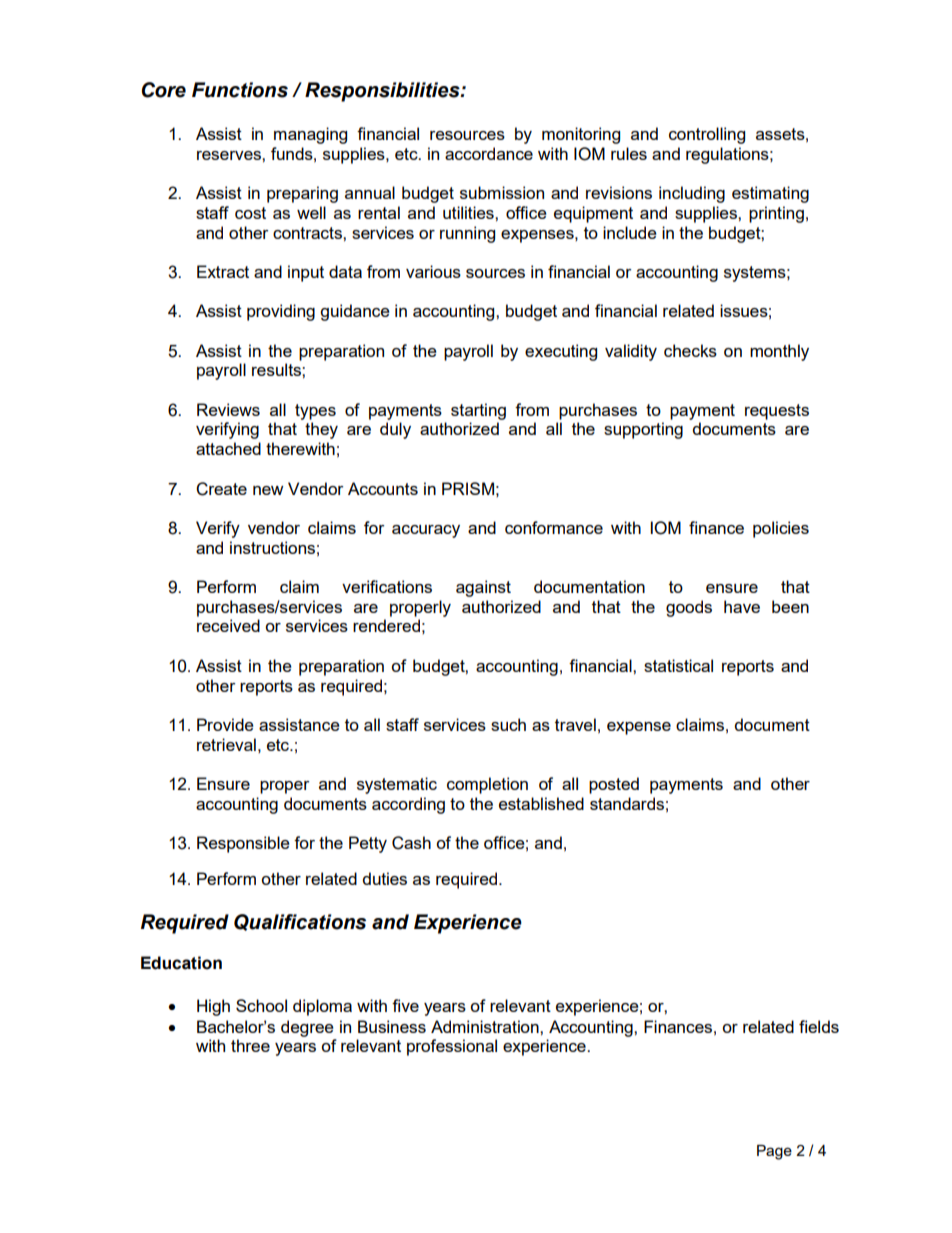  Describe the element at coordinates (614, 785) in the screenshot. I see `posted` at that location.
